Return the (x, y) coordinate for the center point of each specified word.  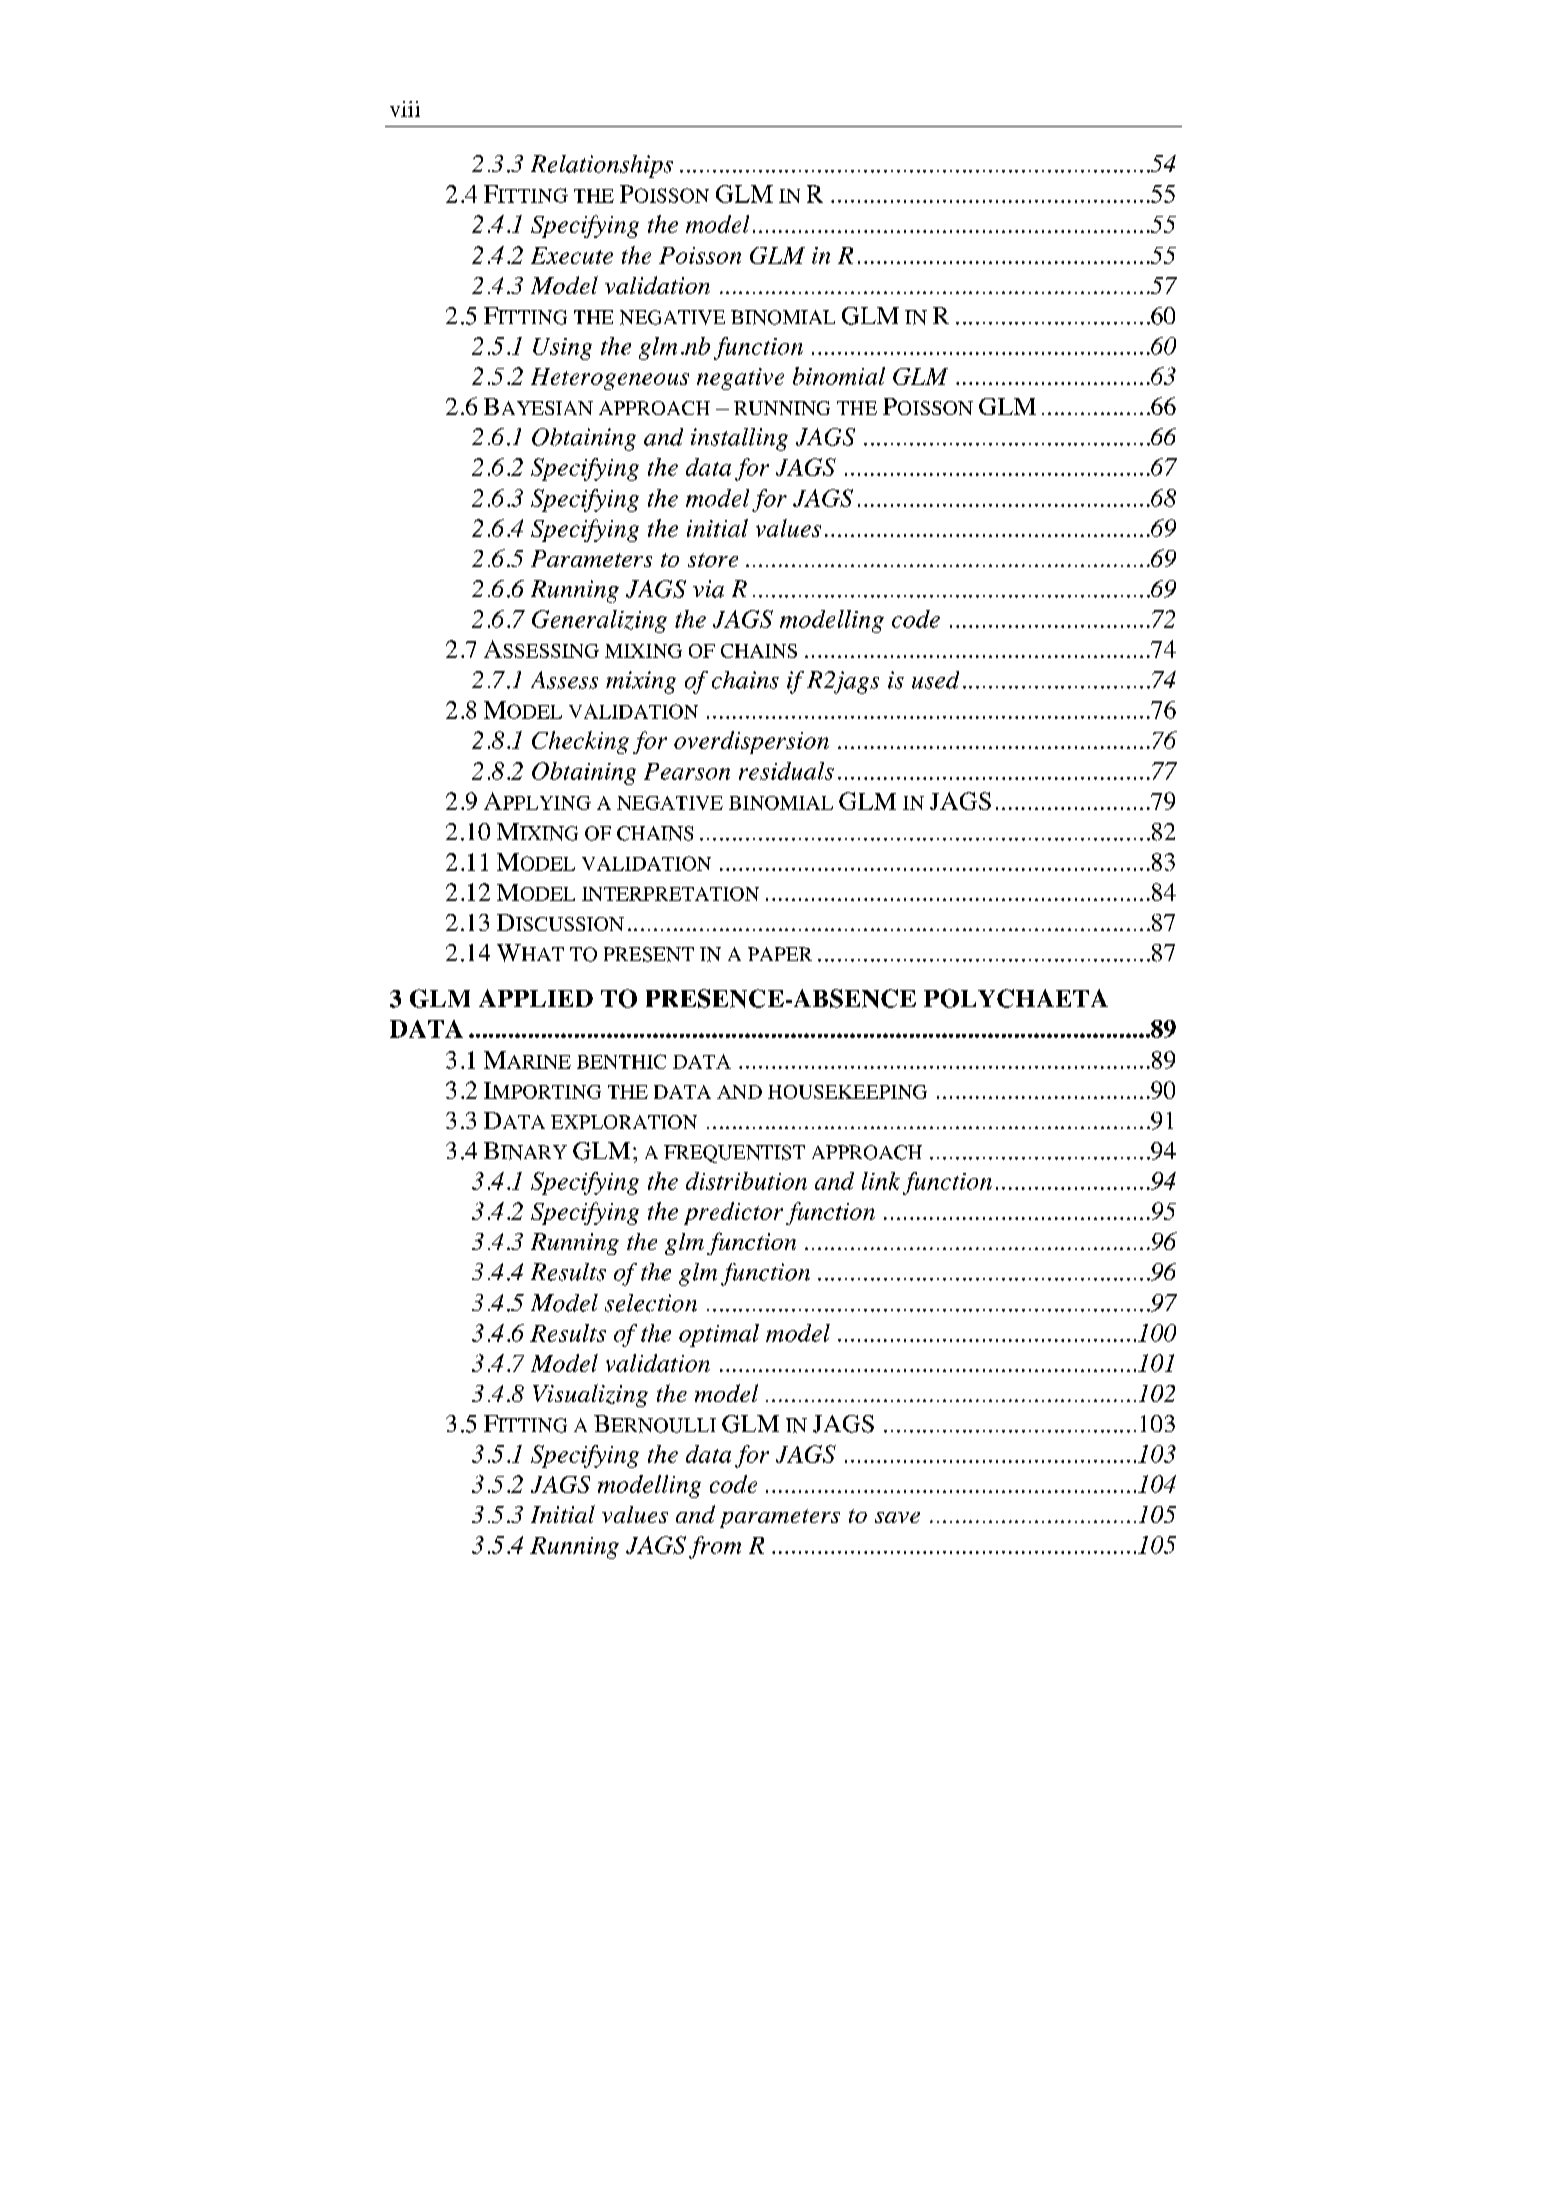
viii (405, 109)
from (715, 1547)
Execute (572, 255)
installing (739, 439)
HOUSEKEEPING (847, 1092)
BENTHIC (621, 1061)
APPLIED (536, 998)
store (713, 560)
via (708, 589)
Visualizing (590, 1395)
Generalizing (599, 621)
